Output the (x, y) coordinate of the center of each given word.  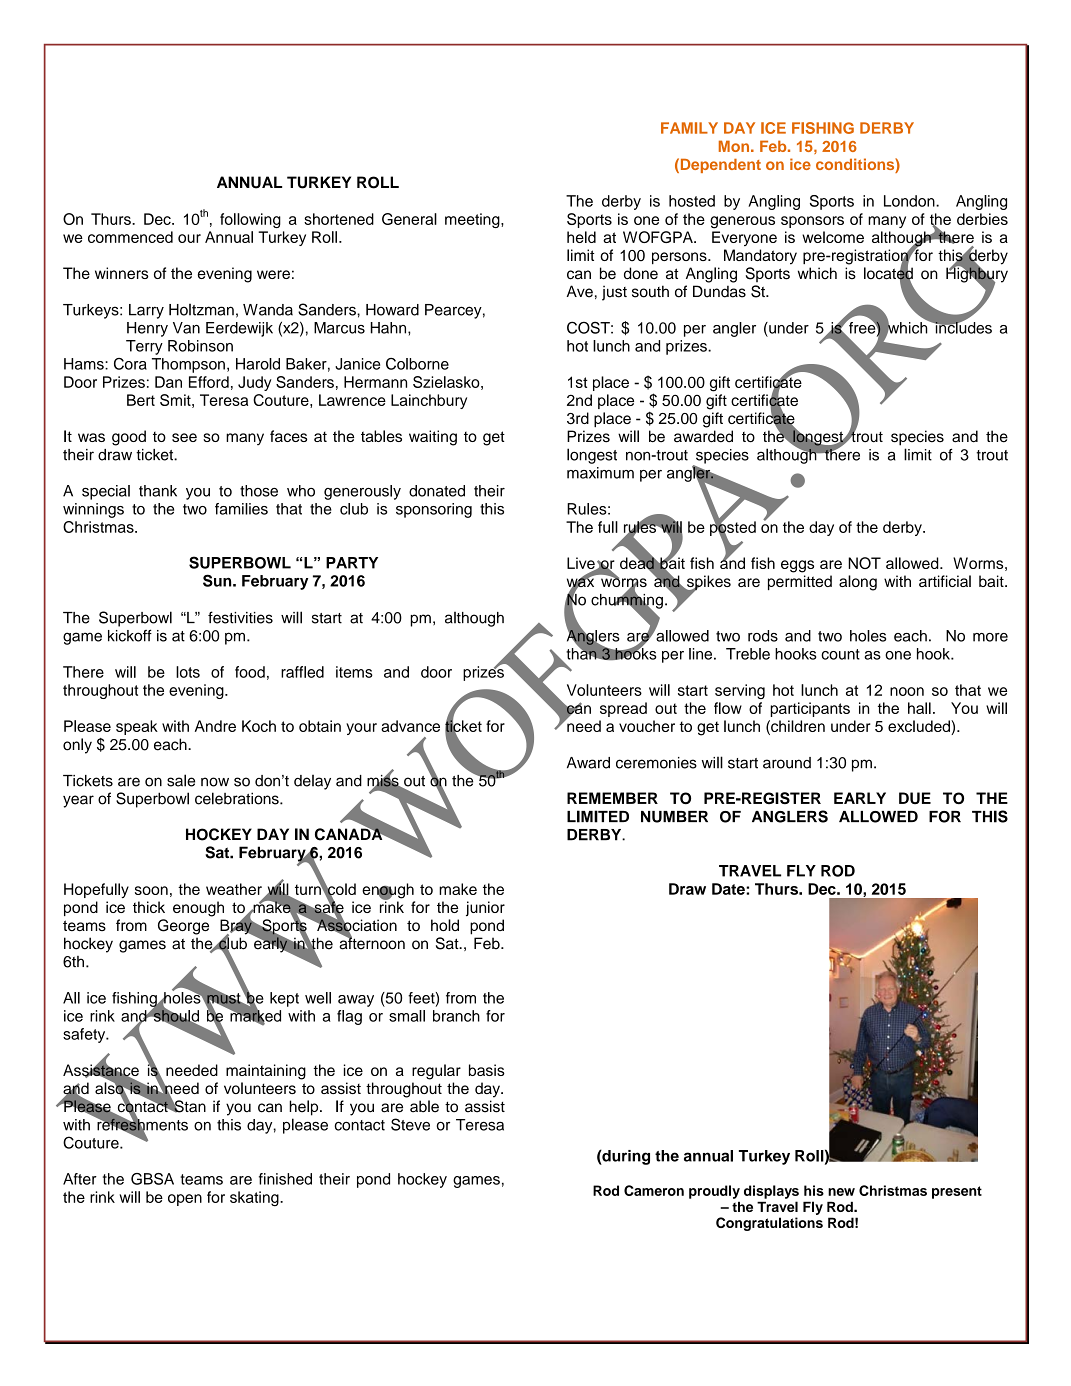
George (183, 927)
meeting (473, 220)
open (185, 1200)
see (184, 437)
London (910, 201)
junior (485, 908)
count (840, 654)
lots (188, 672)
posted (733, 528)
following (250, 220)
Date (729, 889)
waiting (433, 438)
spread (623, 709)
